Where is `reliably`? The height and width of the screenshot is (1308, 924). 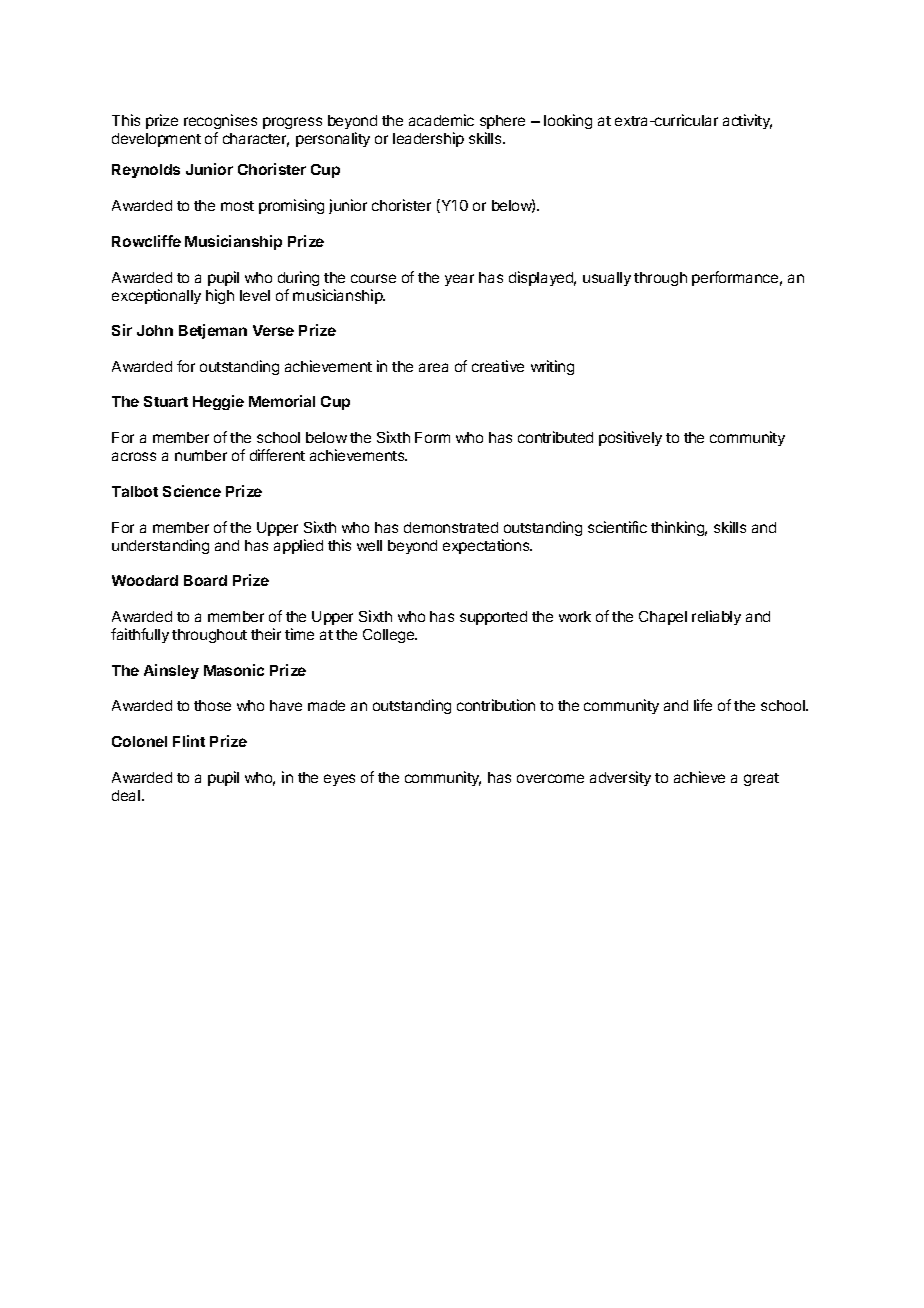 reliably is located at coordinates (716, 617).
